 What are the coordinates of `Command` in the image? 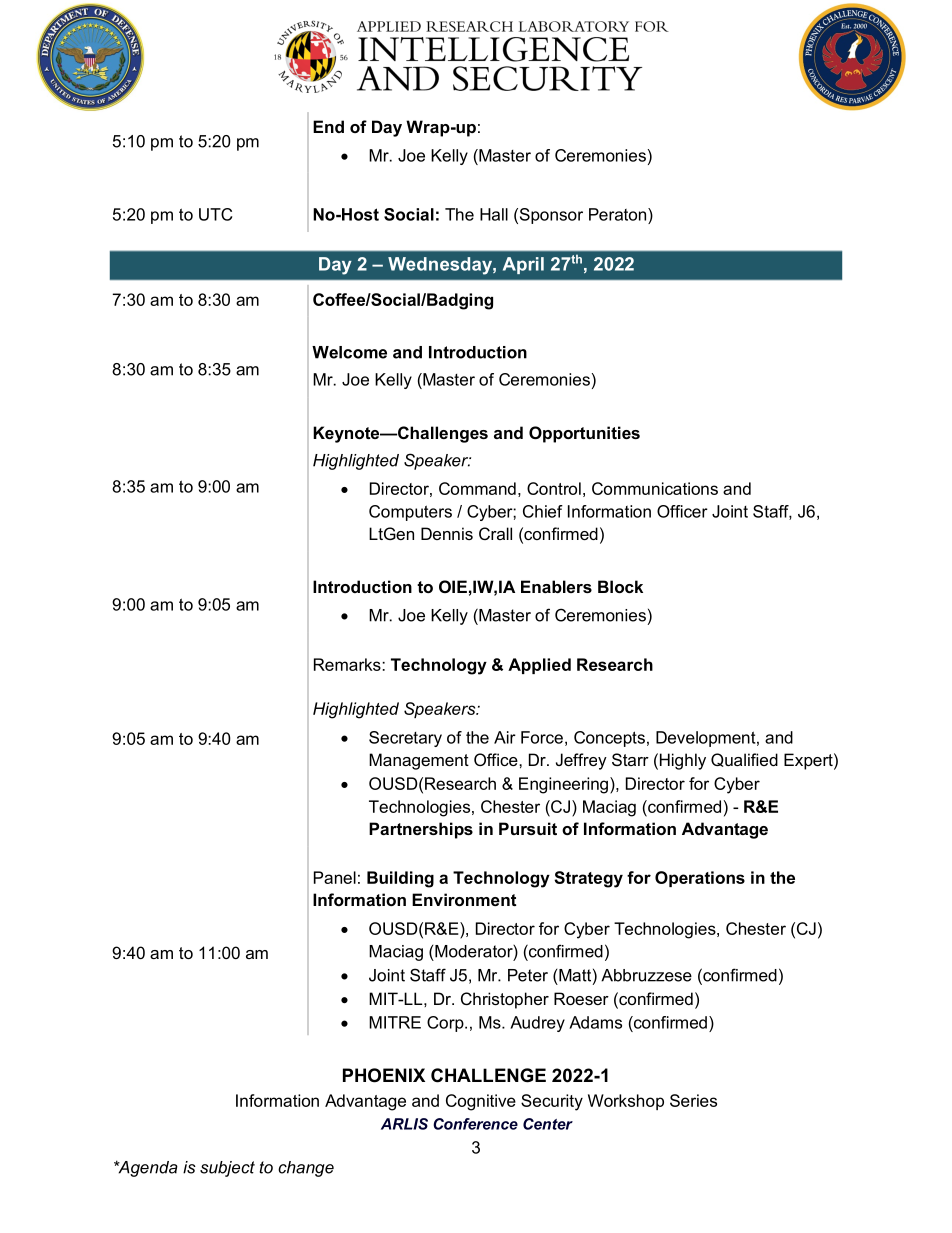 It's located at (477, 488).
